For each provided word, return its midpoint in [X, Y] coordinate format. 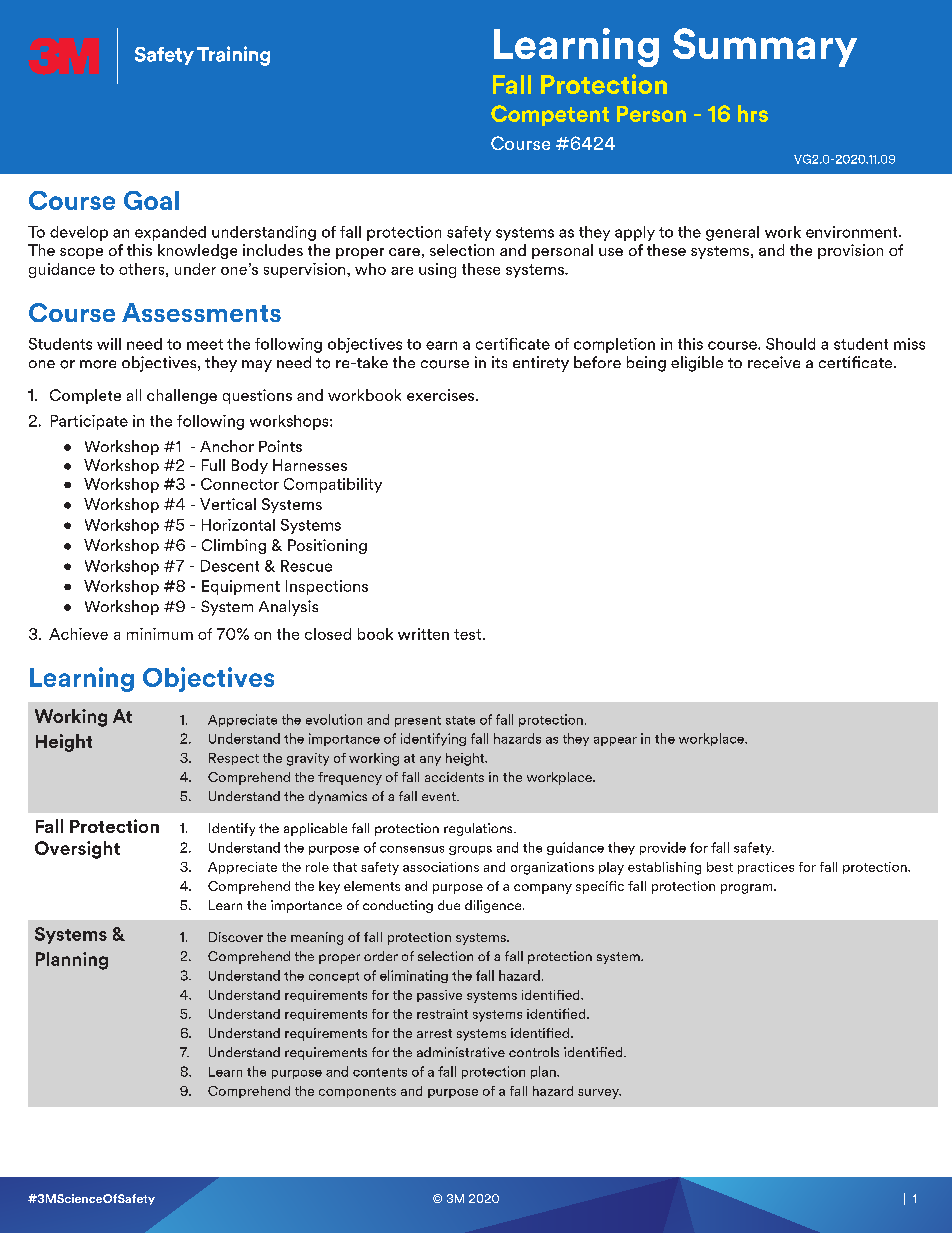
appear [615, 741]
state [460, 720]
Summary [765, 47]
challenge [182, 396]
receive [774, 362]
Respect [234, 759]
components [357, 1092]
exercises [442, 395]
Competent [550, 115]
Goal [151, 200]
